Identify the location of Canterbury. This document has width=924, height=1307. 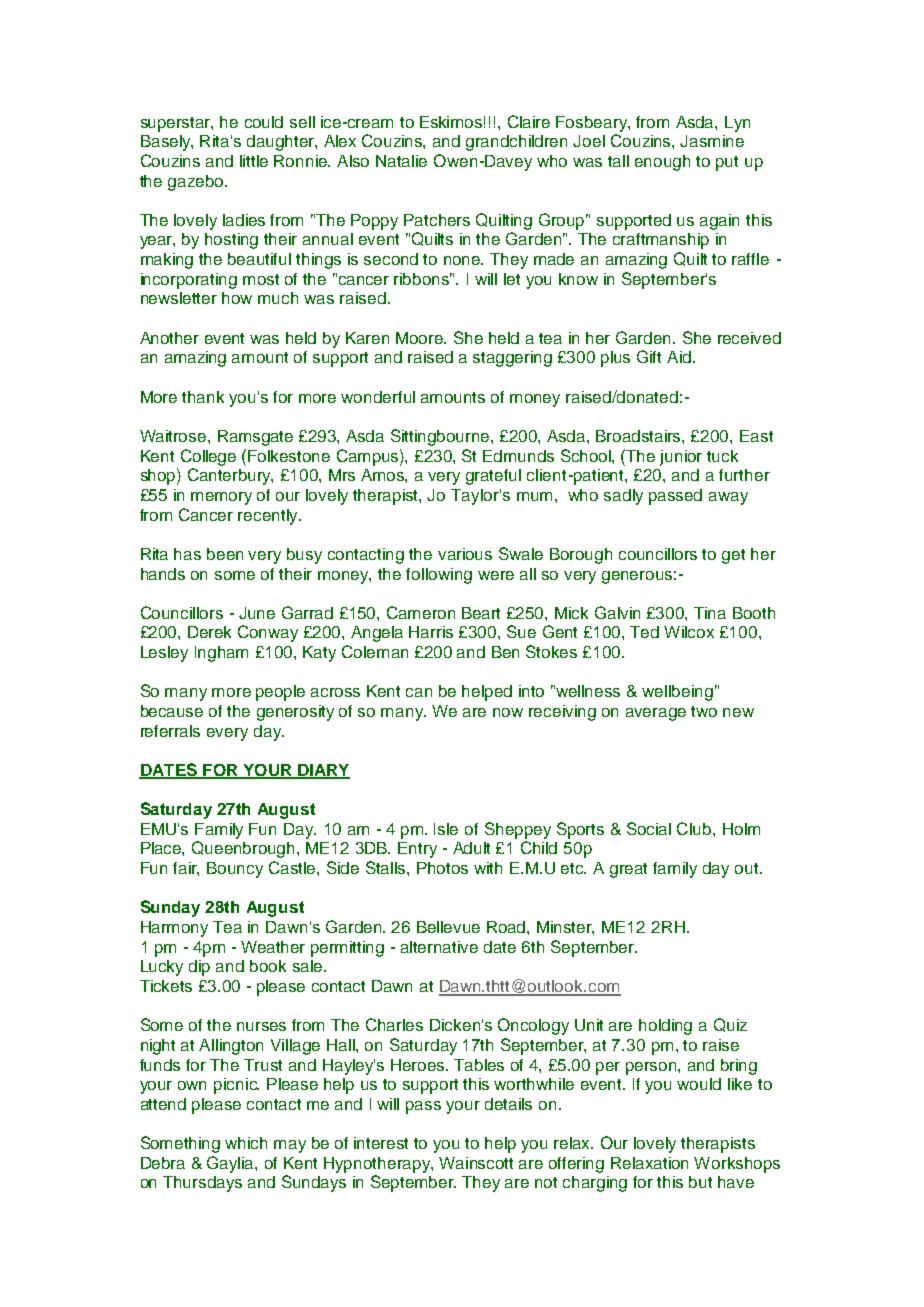
(230, 476).
